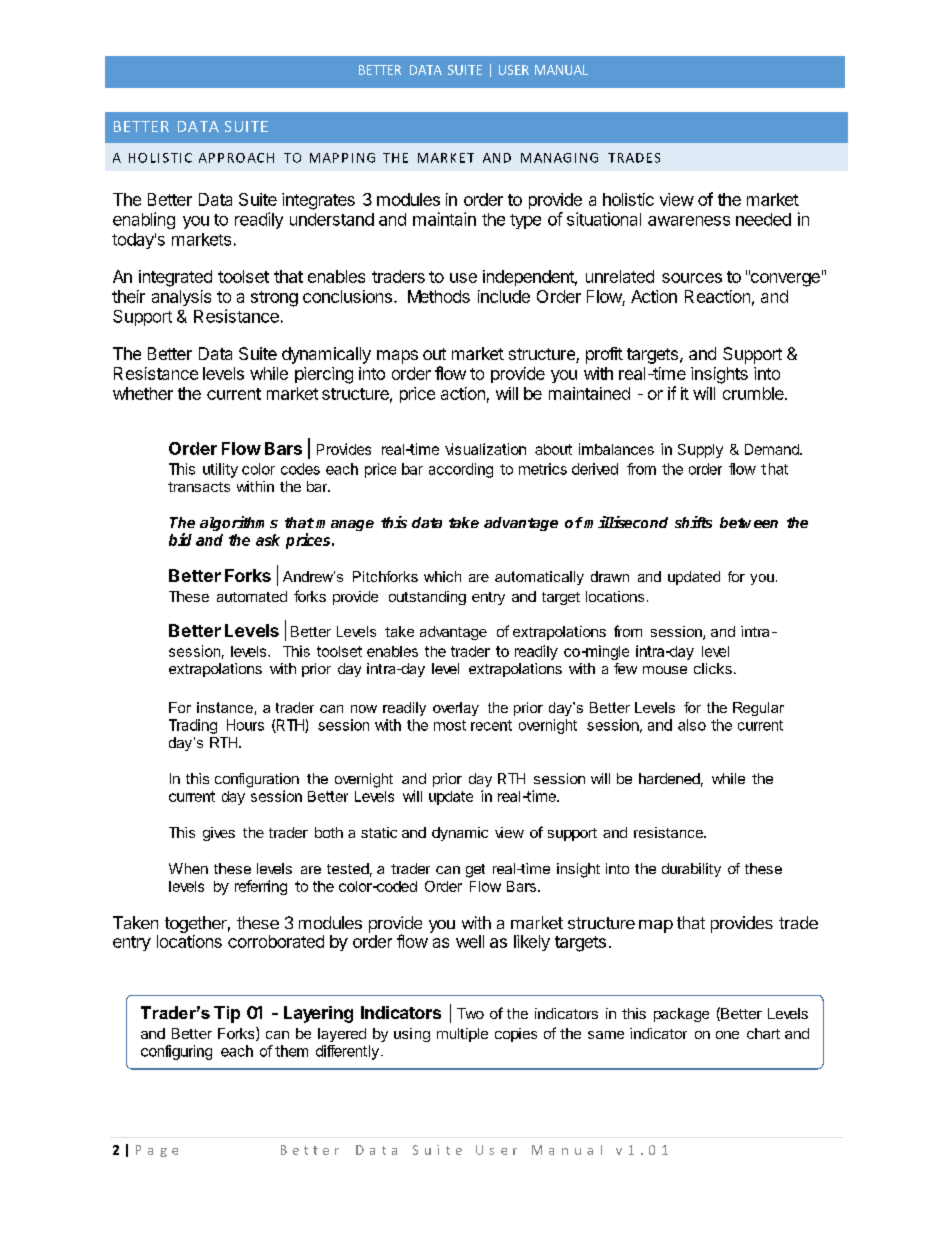  What do you see at coordinates (219, 834) in the image?
I see `gives` at bounding box center [219, 834].
